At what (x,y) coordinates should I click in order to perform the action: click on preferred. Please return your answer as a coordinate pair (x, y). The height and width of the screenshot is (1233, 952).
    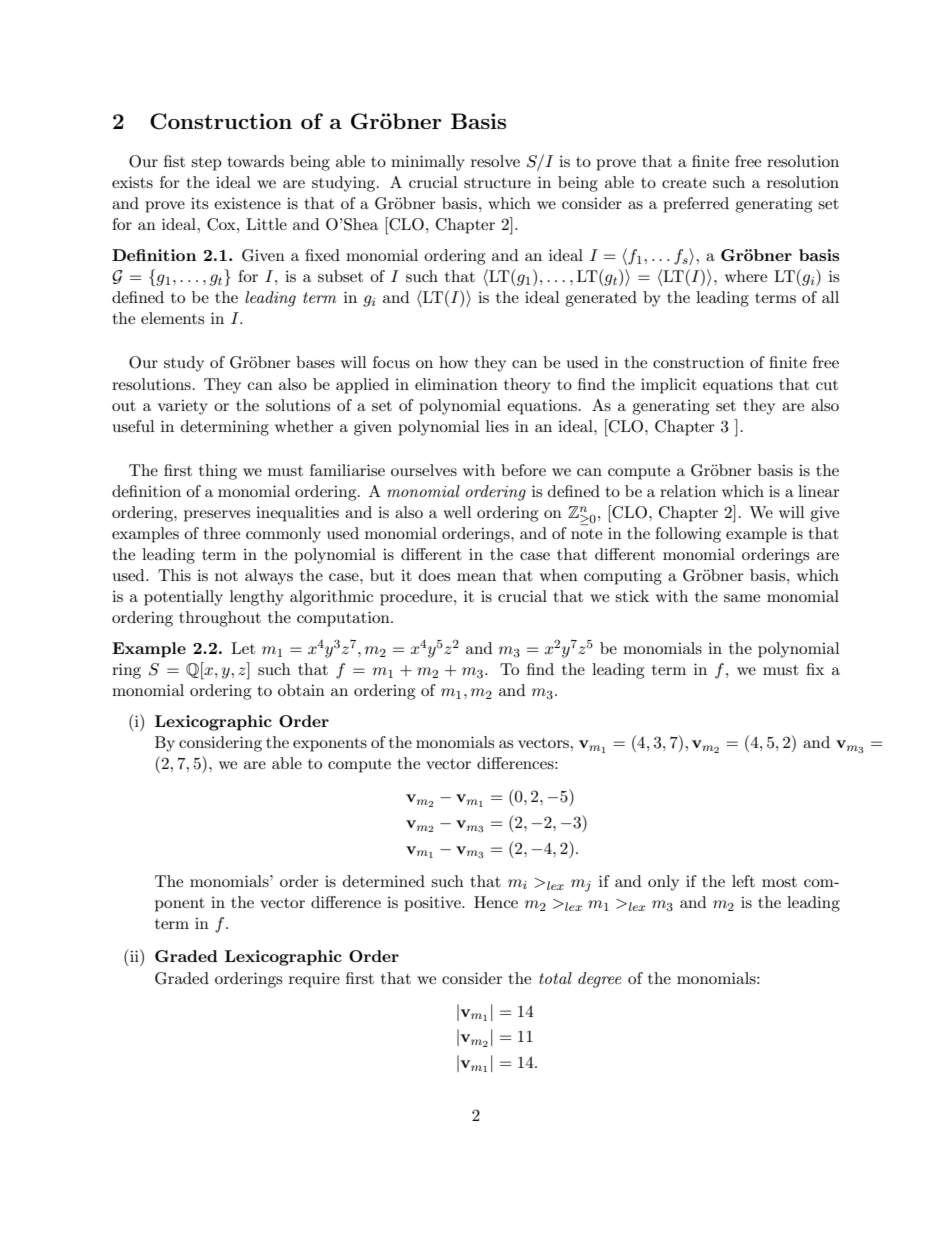
    Looking at the image, I should click on (696, 205).
